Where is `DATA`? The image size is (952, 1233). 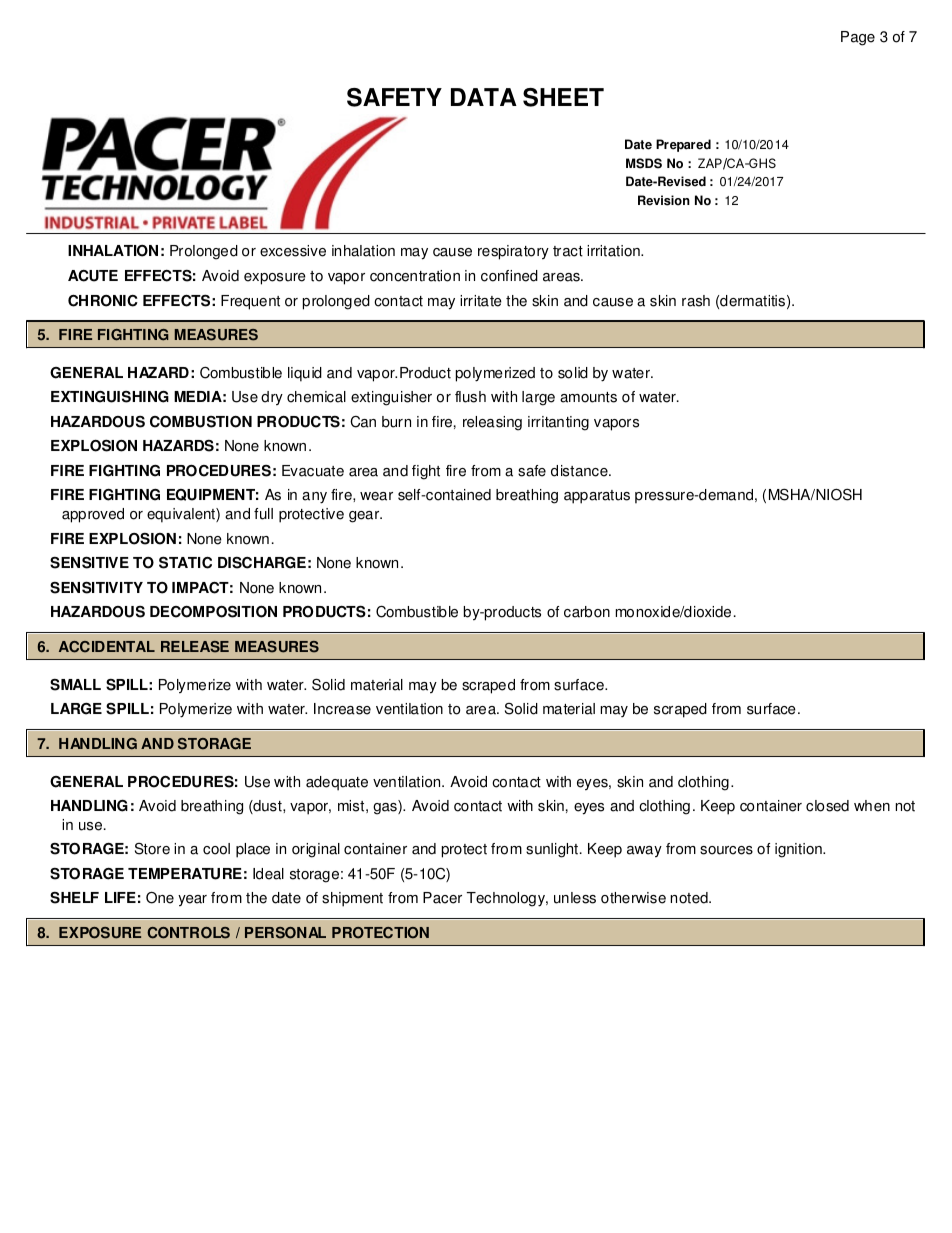 DATA is located at coordinates (484, 97).
